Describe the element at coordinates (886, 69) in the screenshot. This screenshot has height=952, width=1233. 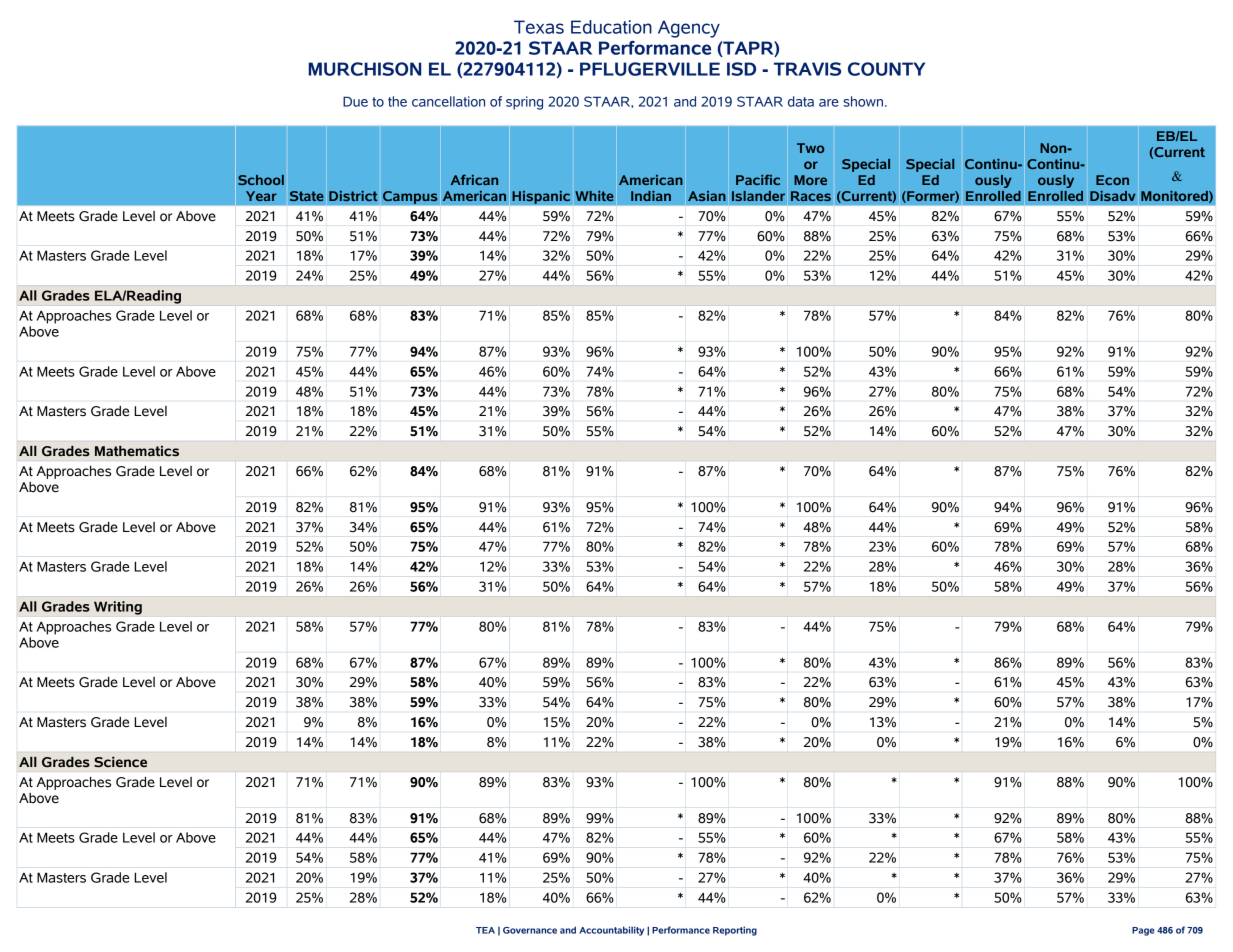
I see `COUNTY` at that location.
